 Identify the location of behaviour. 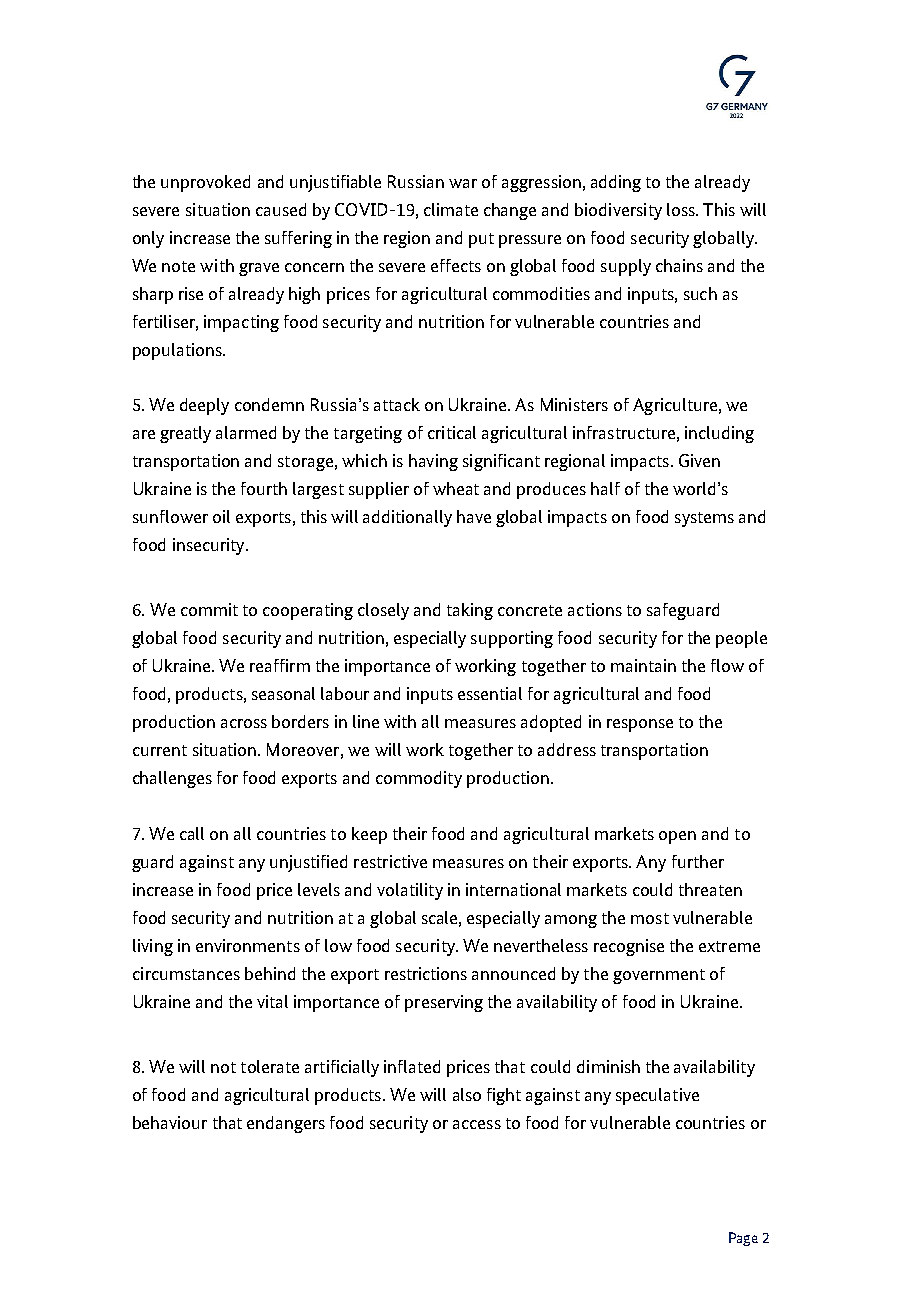
(170, 1122).
